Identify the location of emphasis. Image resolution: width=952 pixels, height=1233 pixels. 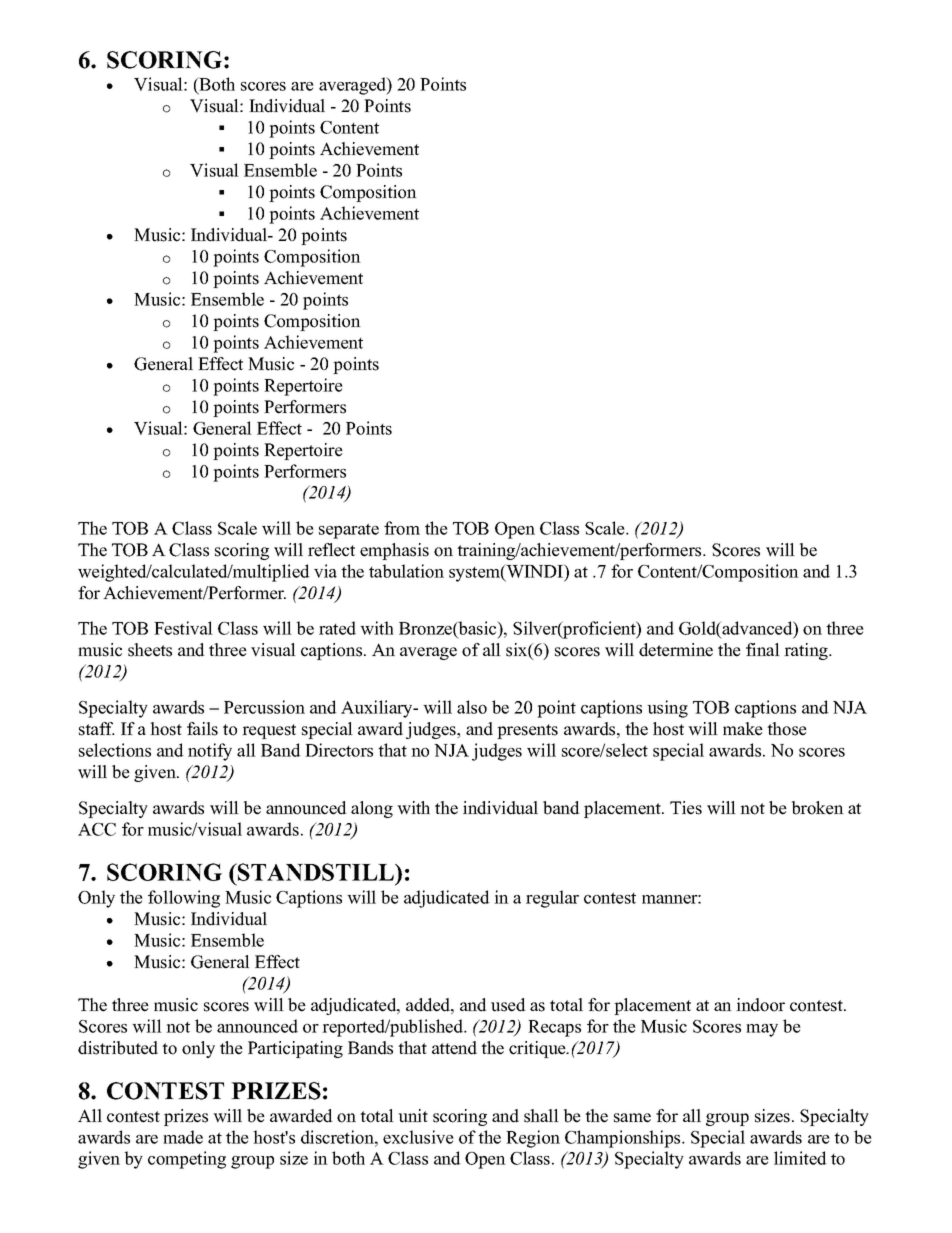
(394, 551).
